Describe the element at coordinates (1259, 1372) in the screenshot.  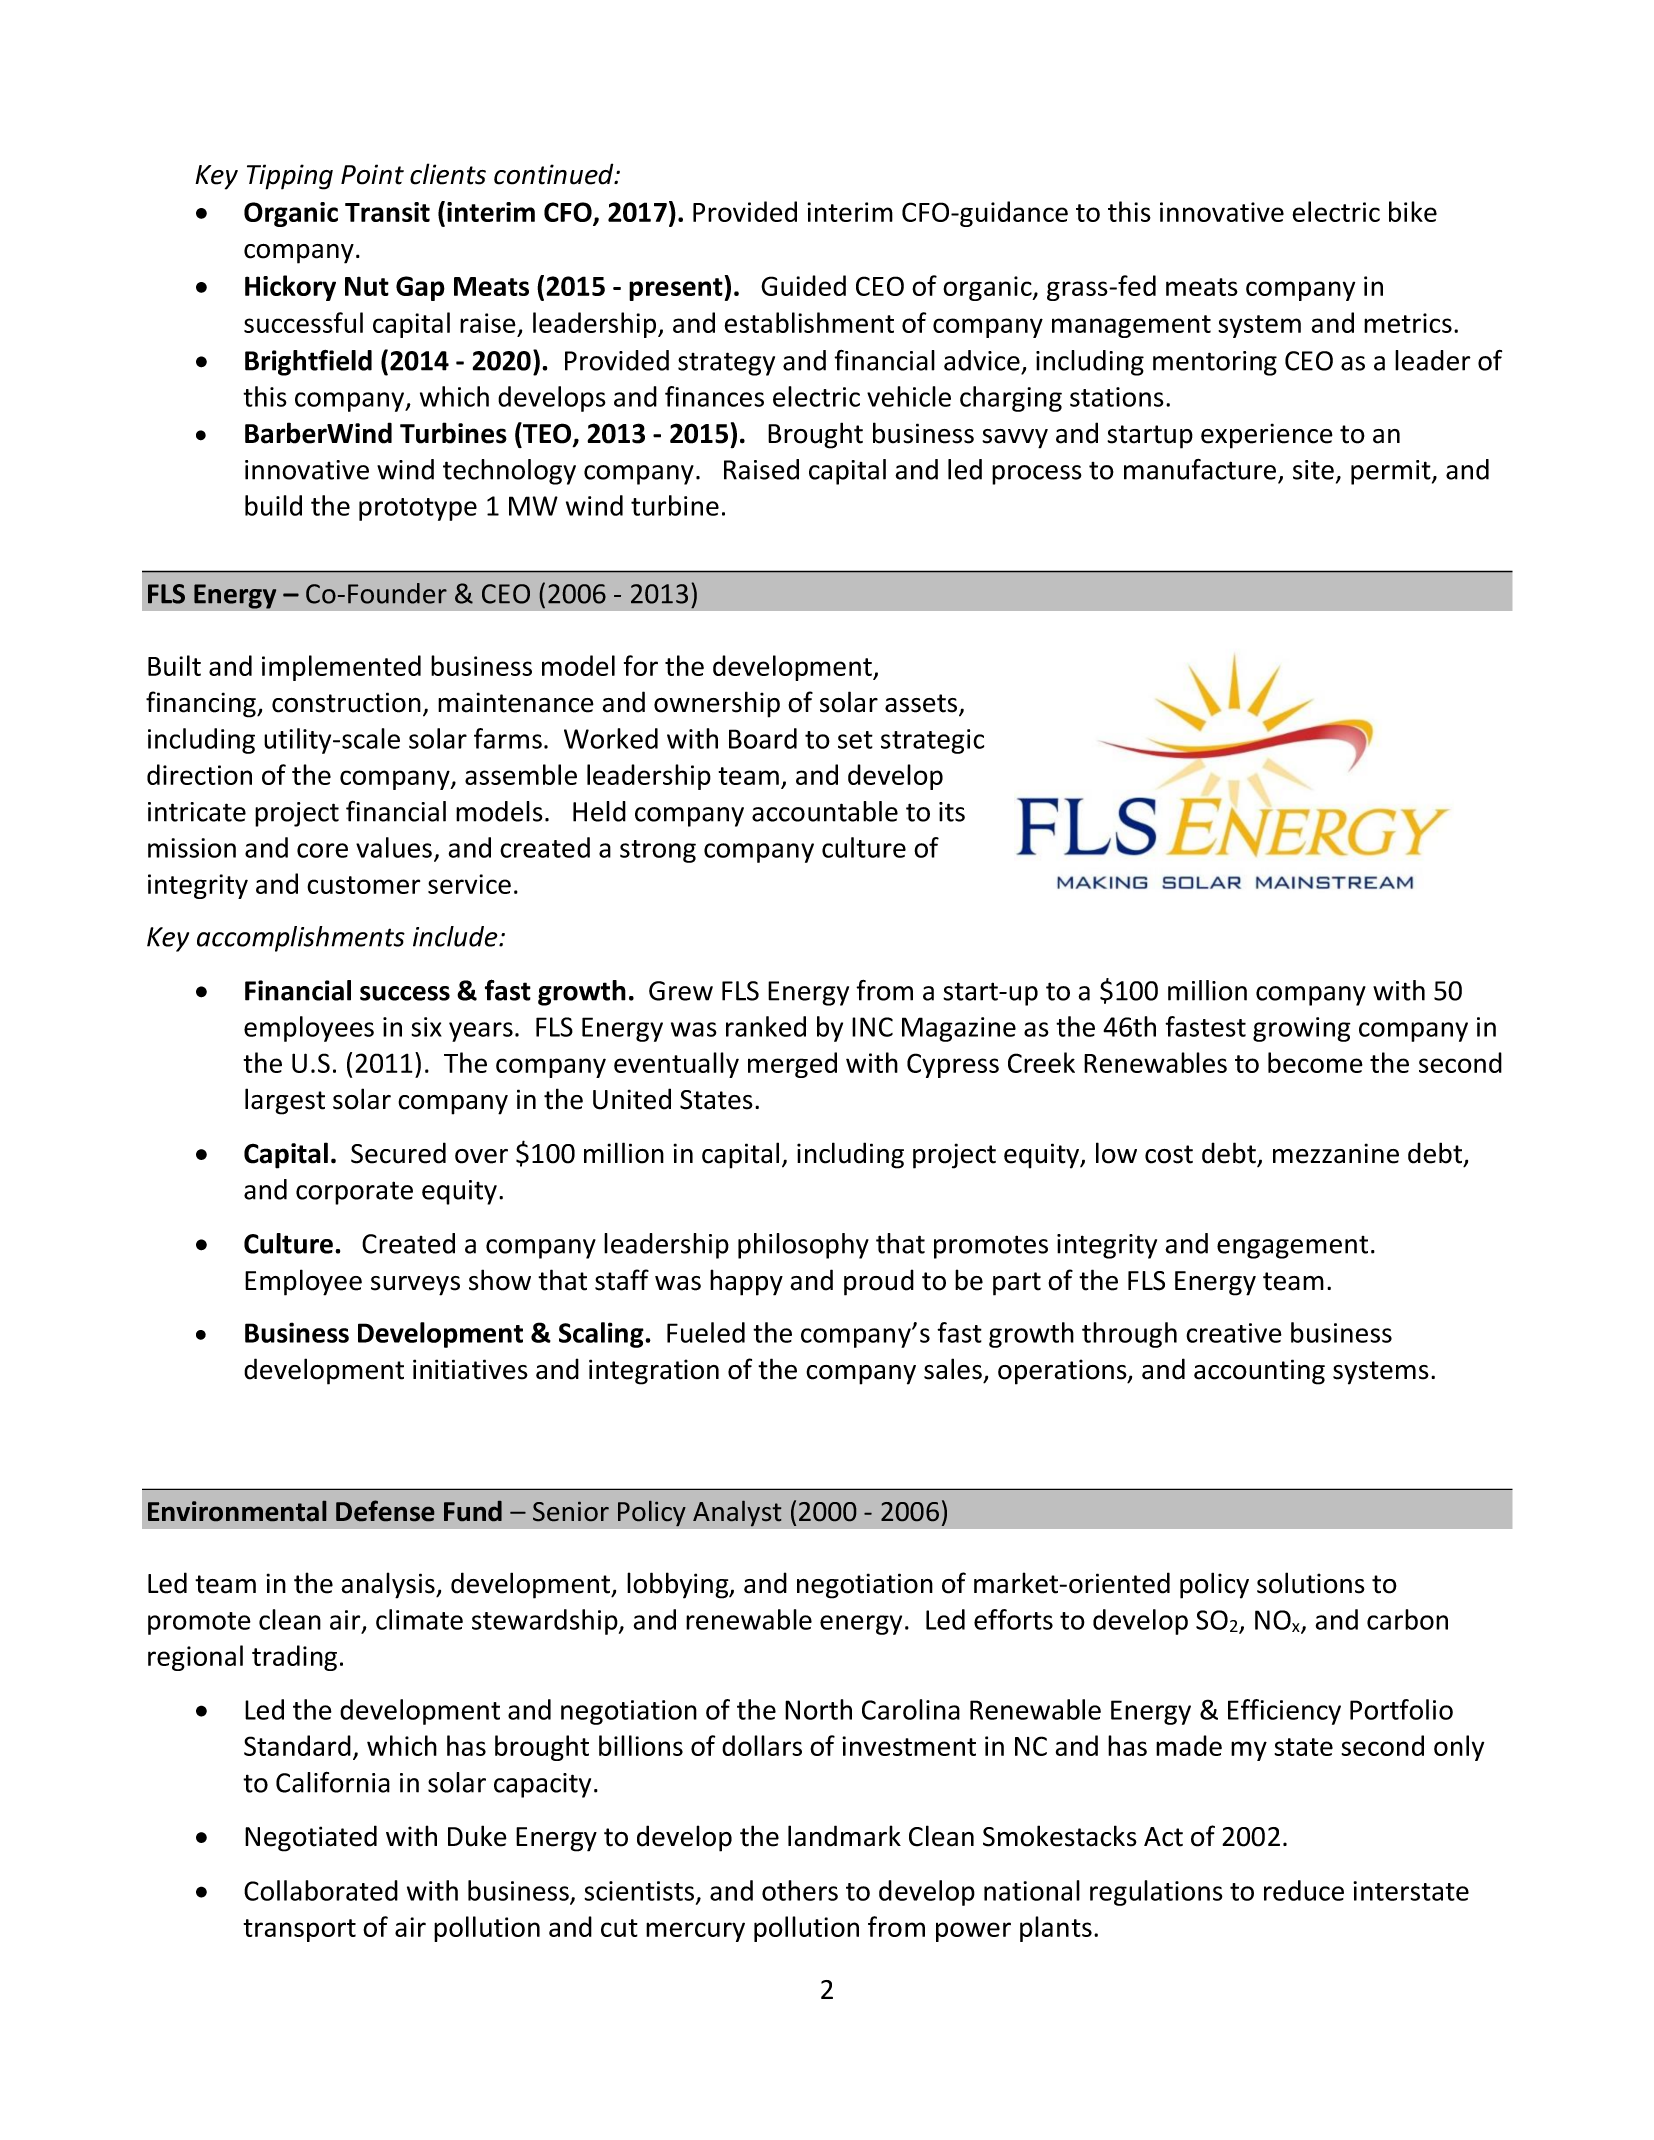
I see `accounting` at that location.
